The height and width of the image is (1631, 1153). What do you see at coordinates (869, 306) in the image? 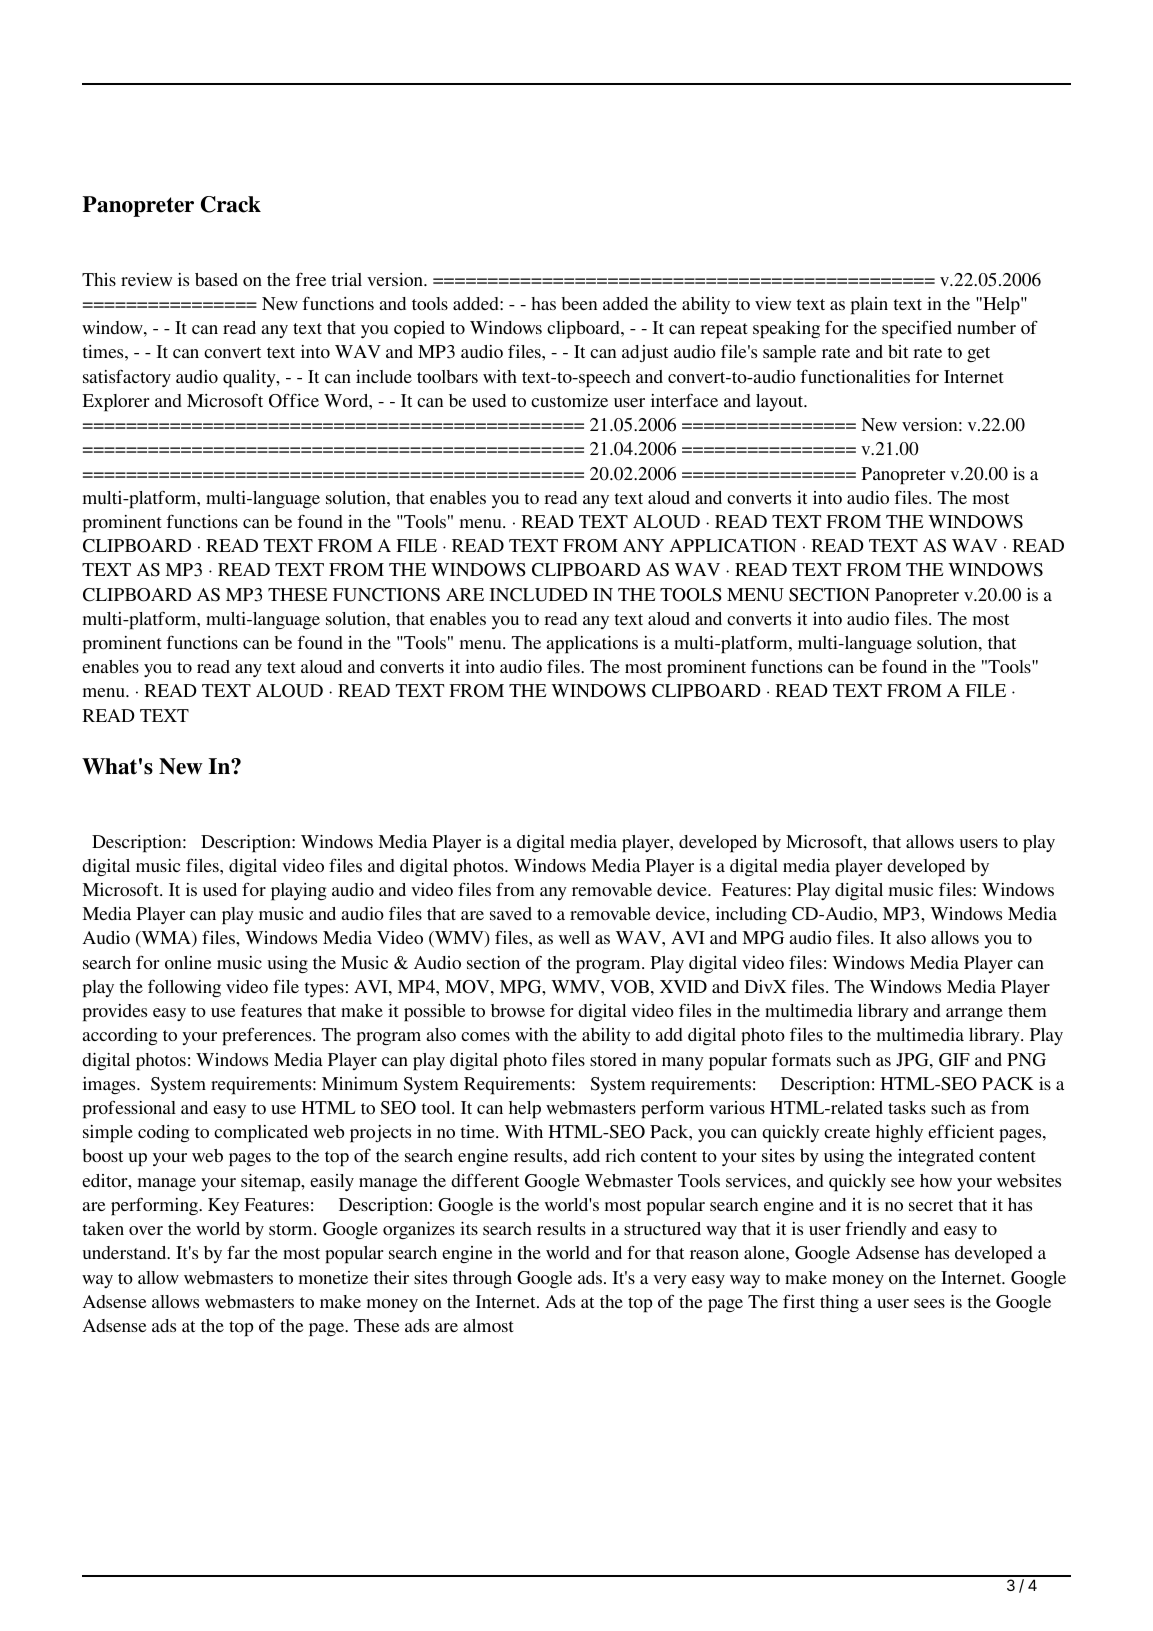
I see `plain` at bounding box center [869, 306].
